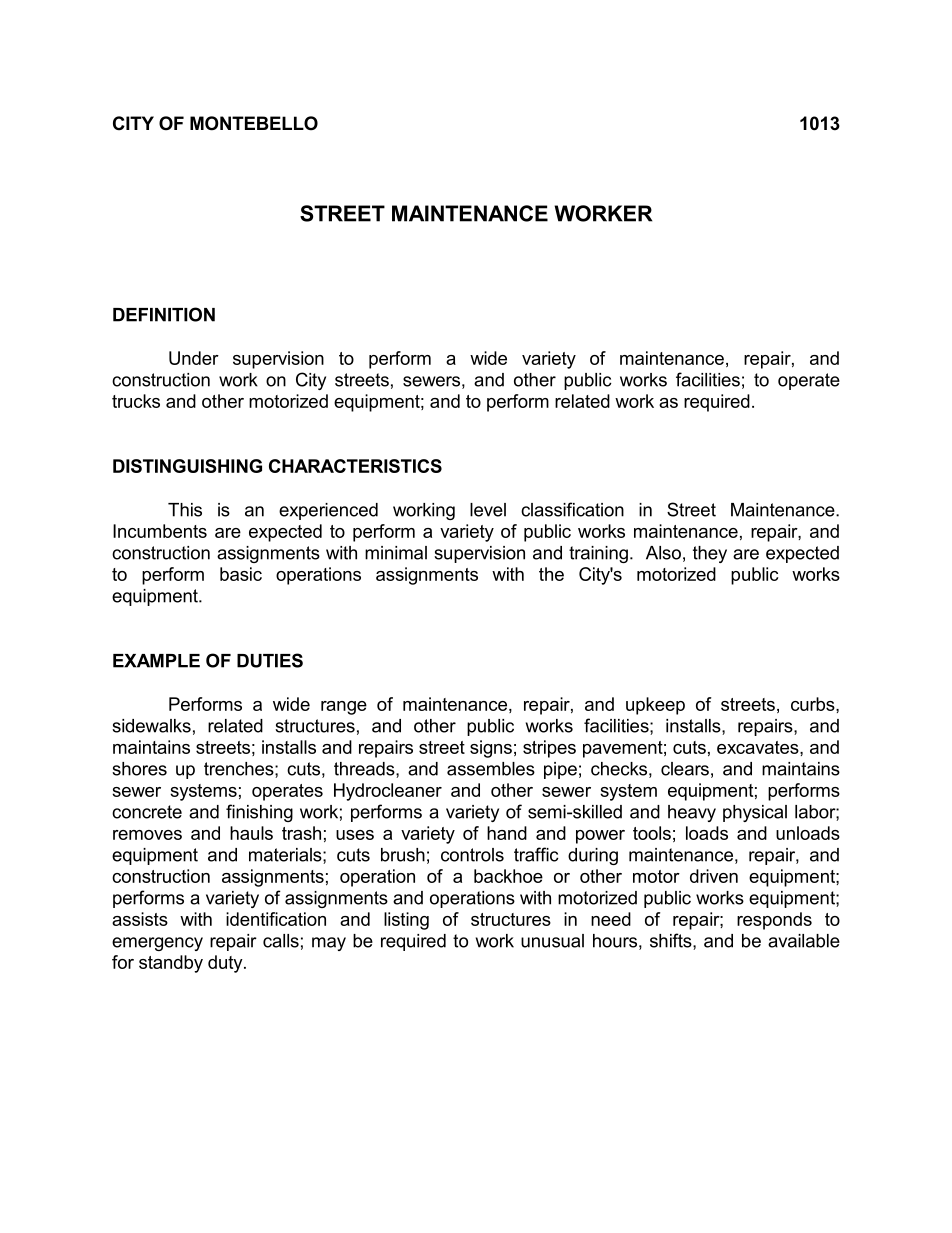 Image resolution: width=952 pixels, height=1233 pixels. I want to click on clears, so click(685, 769).
